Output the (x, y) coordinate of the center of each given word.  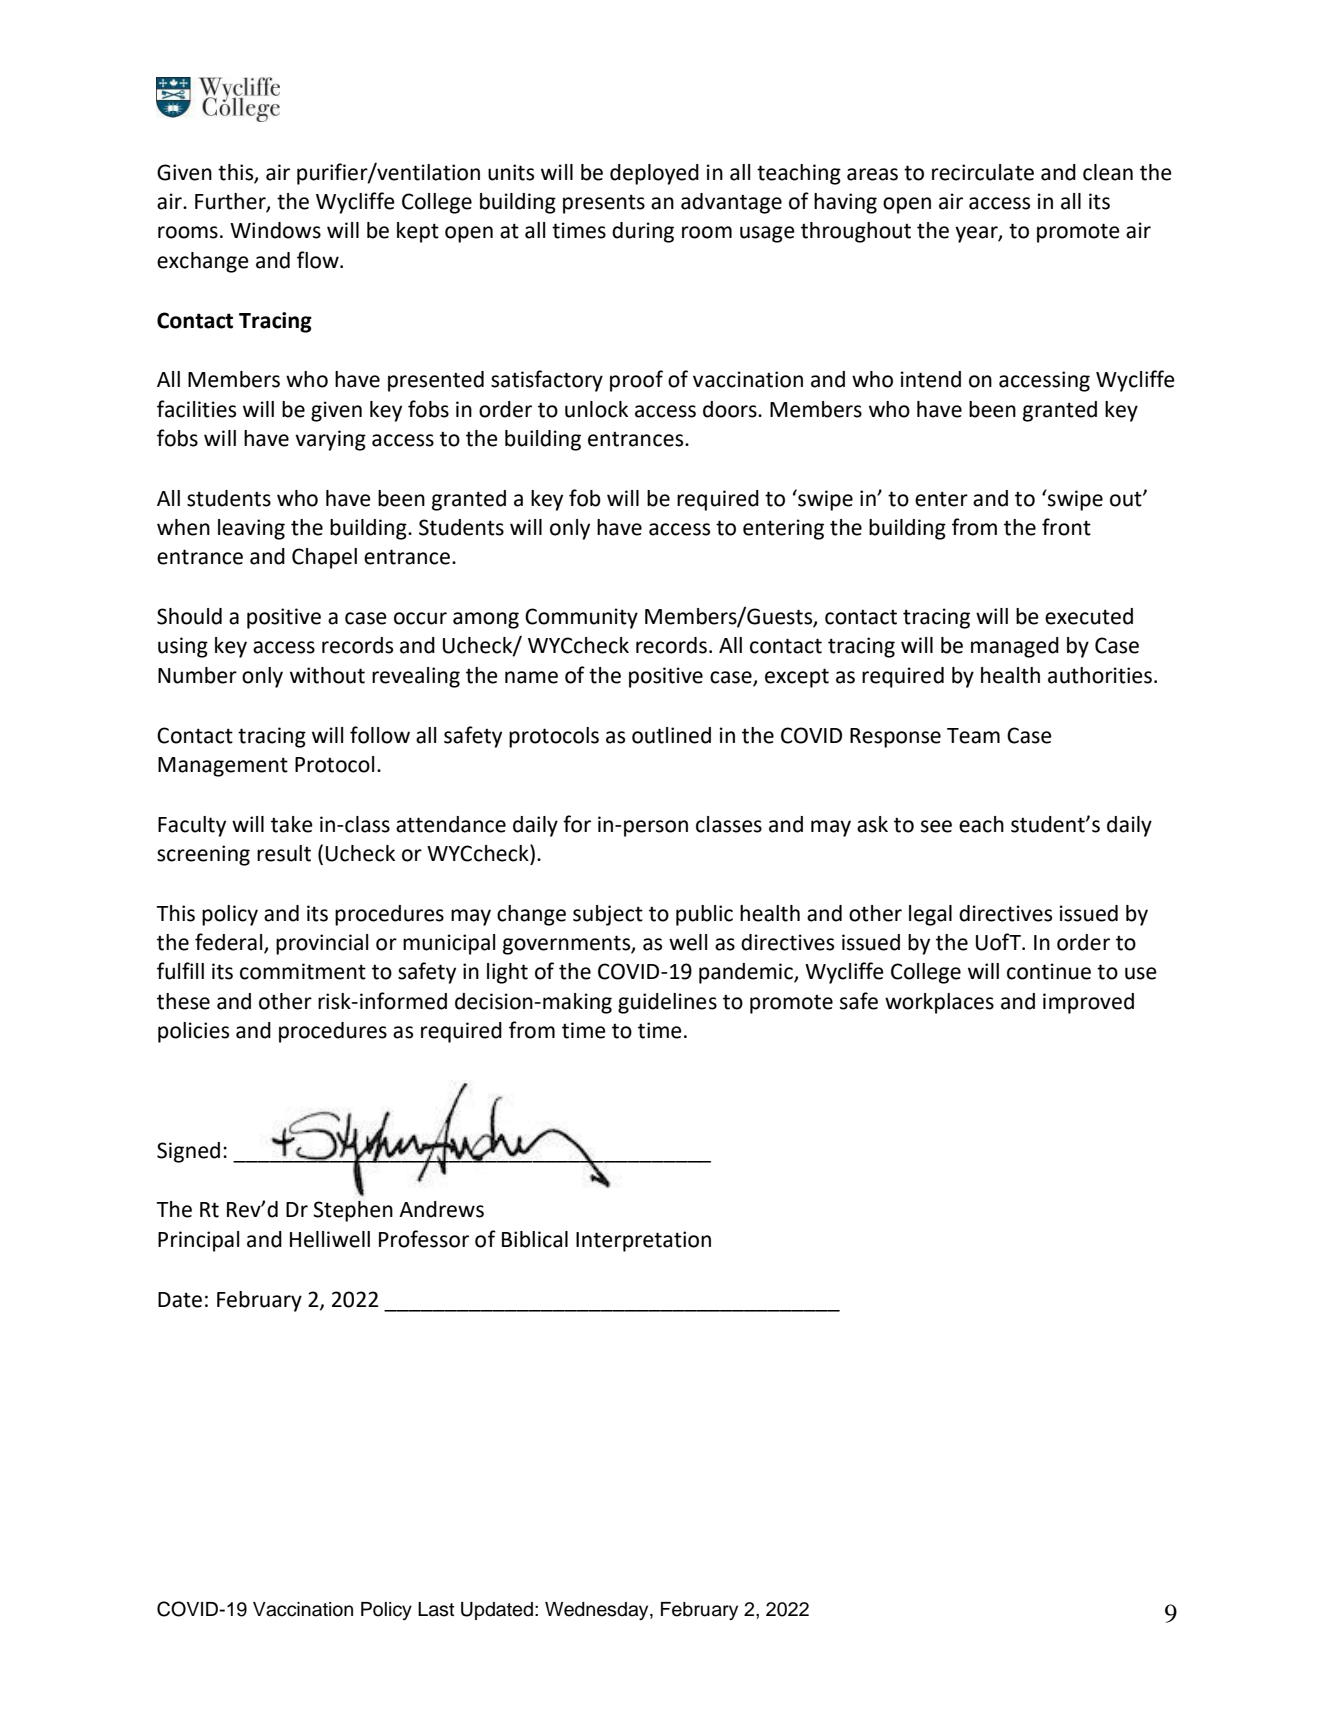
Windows (275, 230)
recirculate (983, 172)
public (704, 915)
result (284, 853)
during (643, 232)
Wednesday (598, 1611)
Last (436, 1609)
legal (930, 915)
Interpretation (643, 1241)
